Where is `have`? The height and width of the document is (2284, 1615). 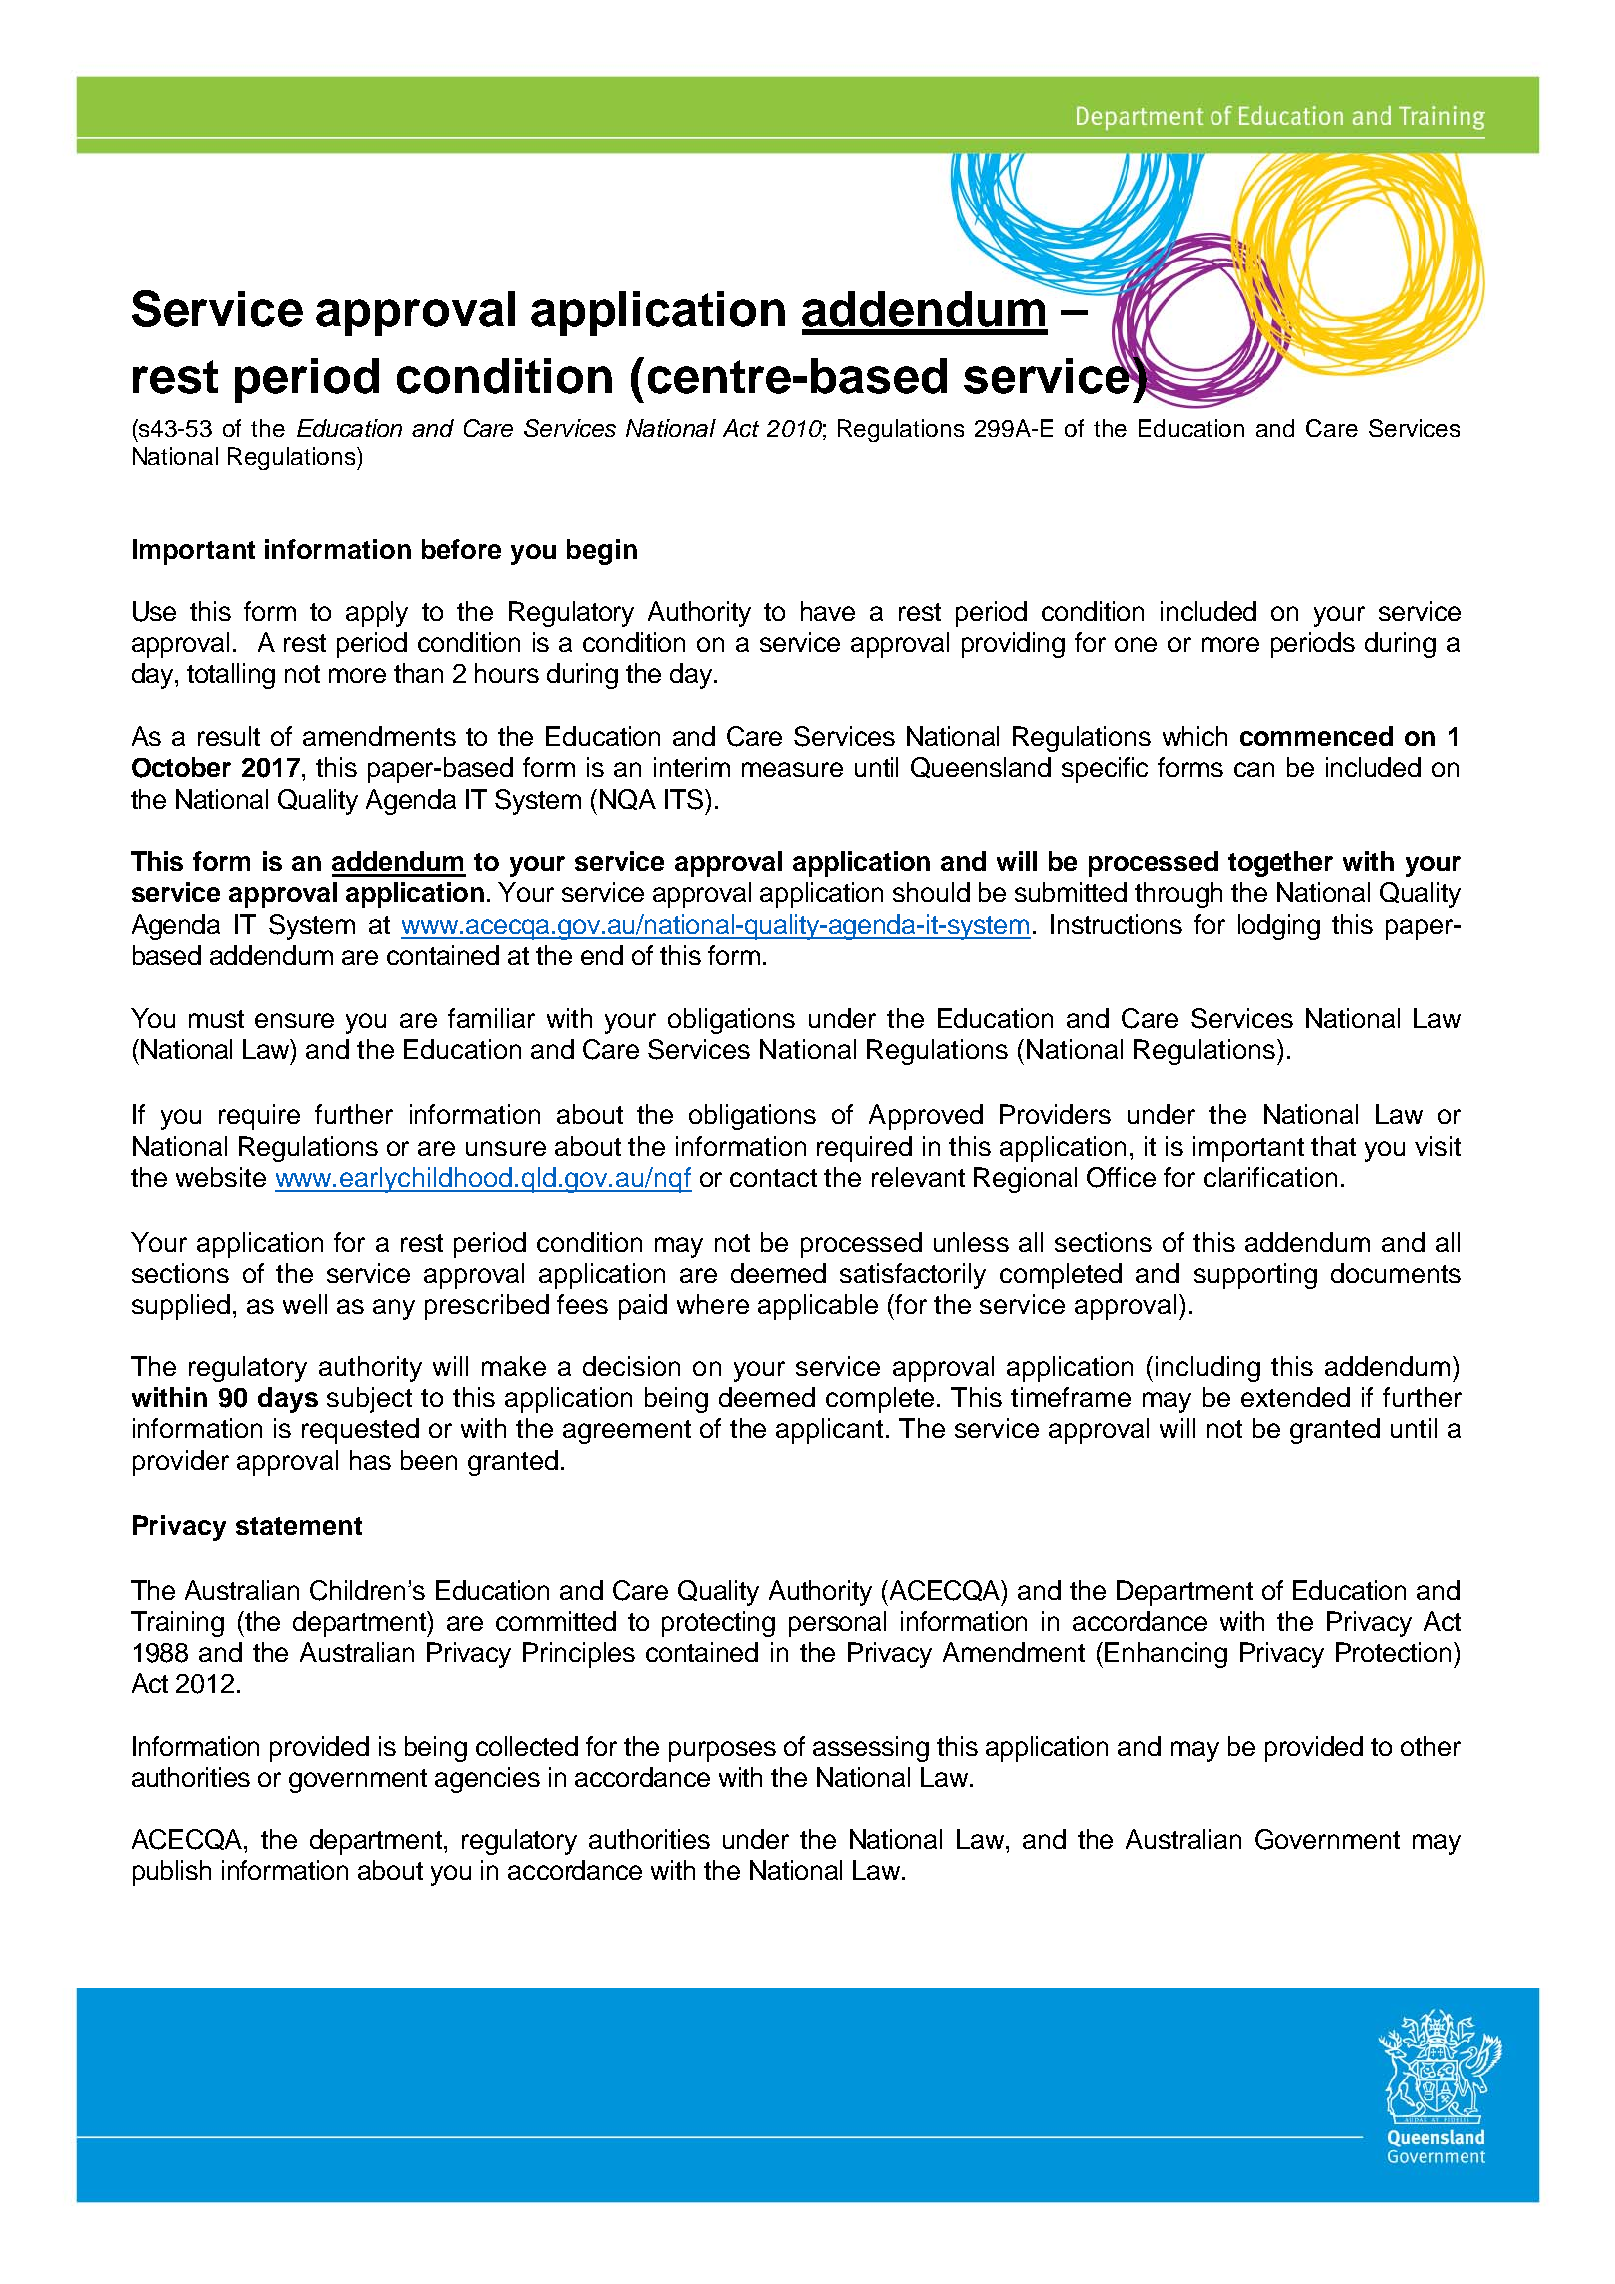 have is located at coordinates (828, 611).
